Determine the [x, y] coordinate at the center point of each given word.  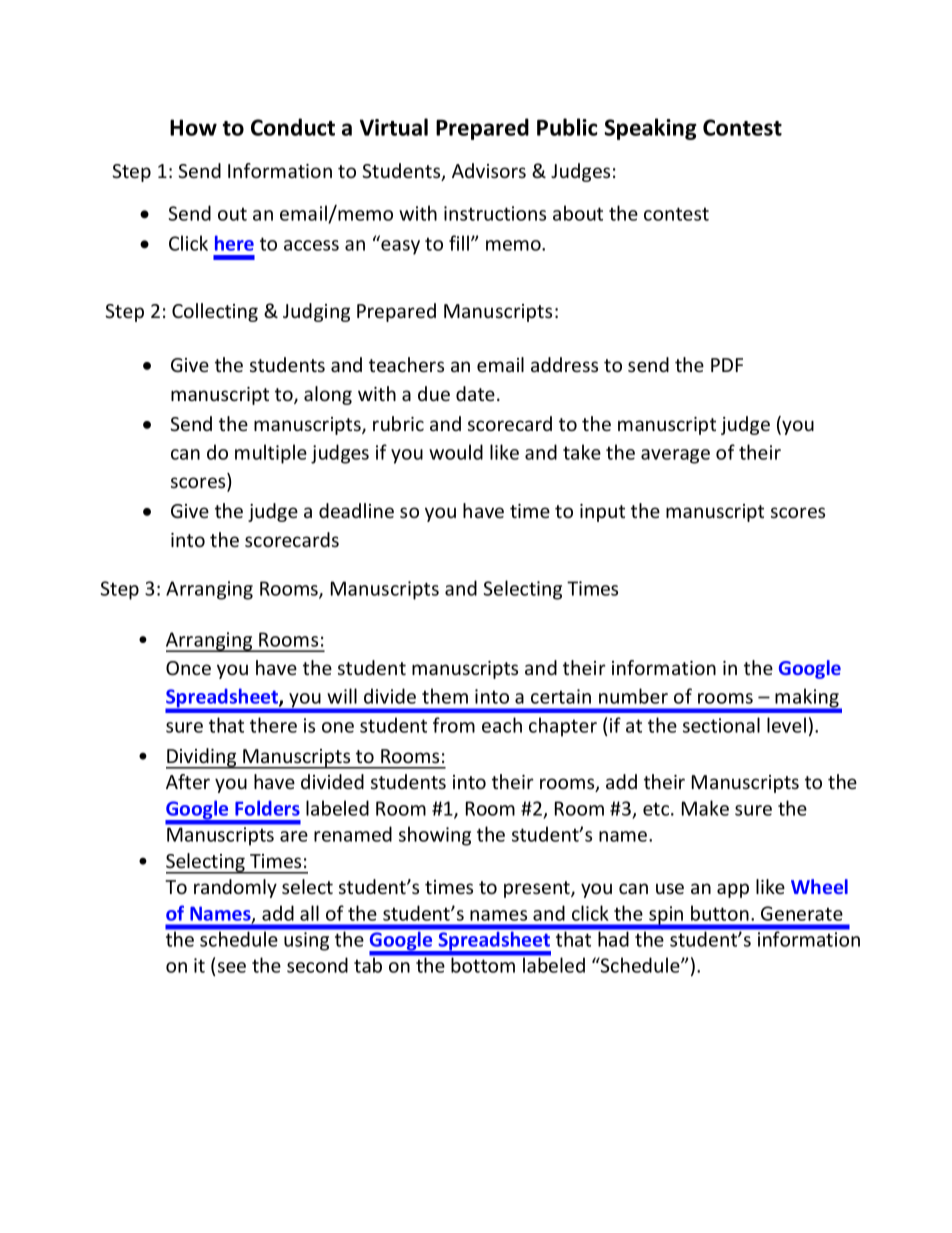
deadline [356, 510]
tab [369, 964]
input [602, 513]
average [675, 456]
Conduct [293, 127]
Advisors [489, 170]
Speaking [650, 129]
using [306, 941]
